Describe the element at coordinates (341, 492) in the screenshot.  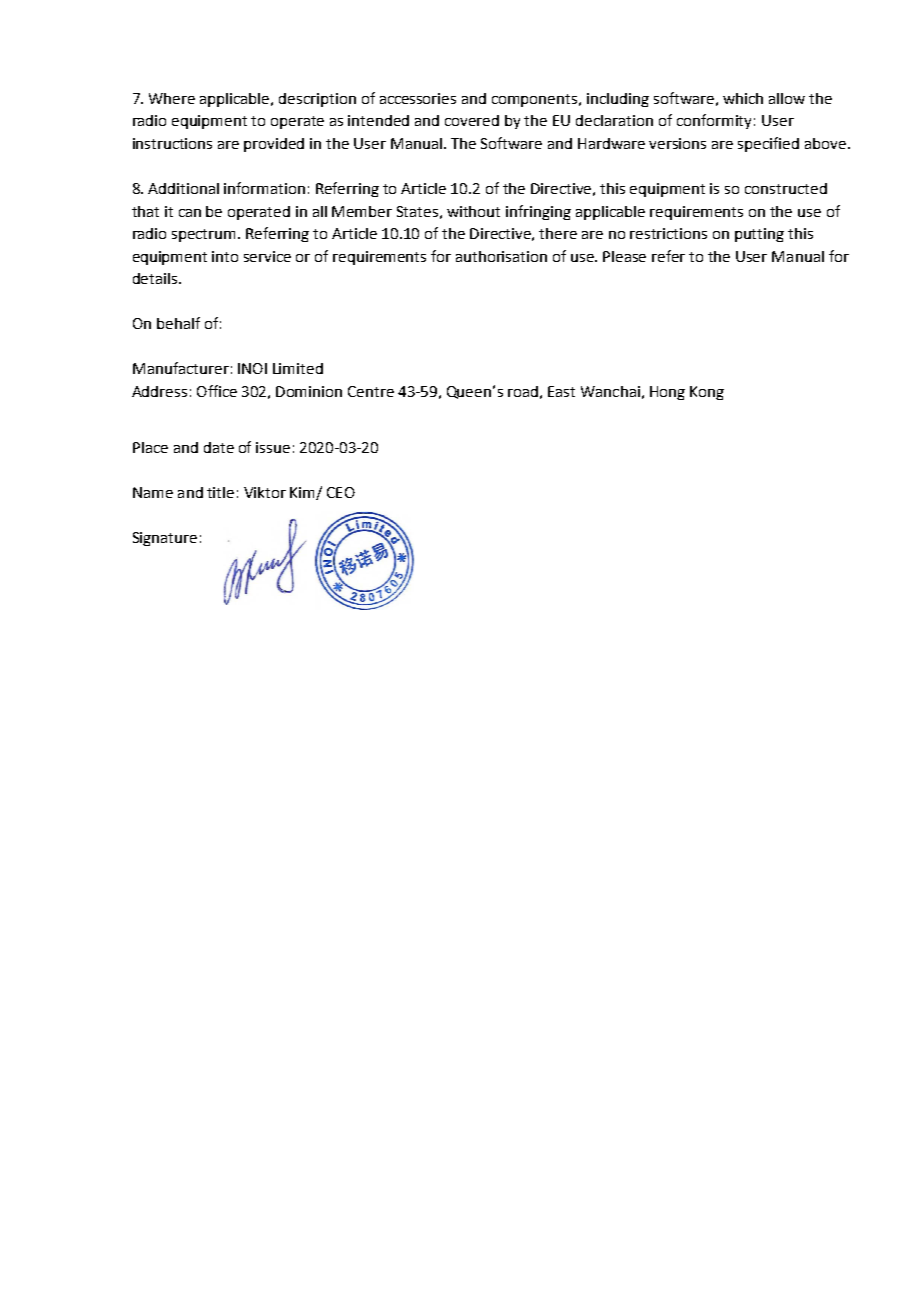
I see `CEO` at that location.
